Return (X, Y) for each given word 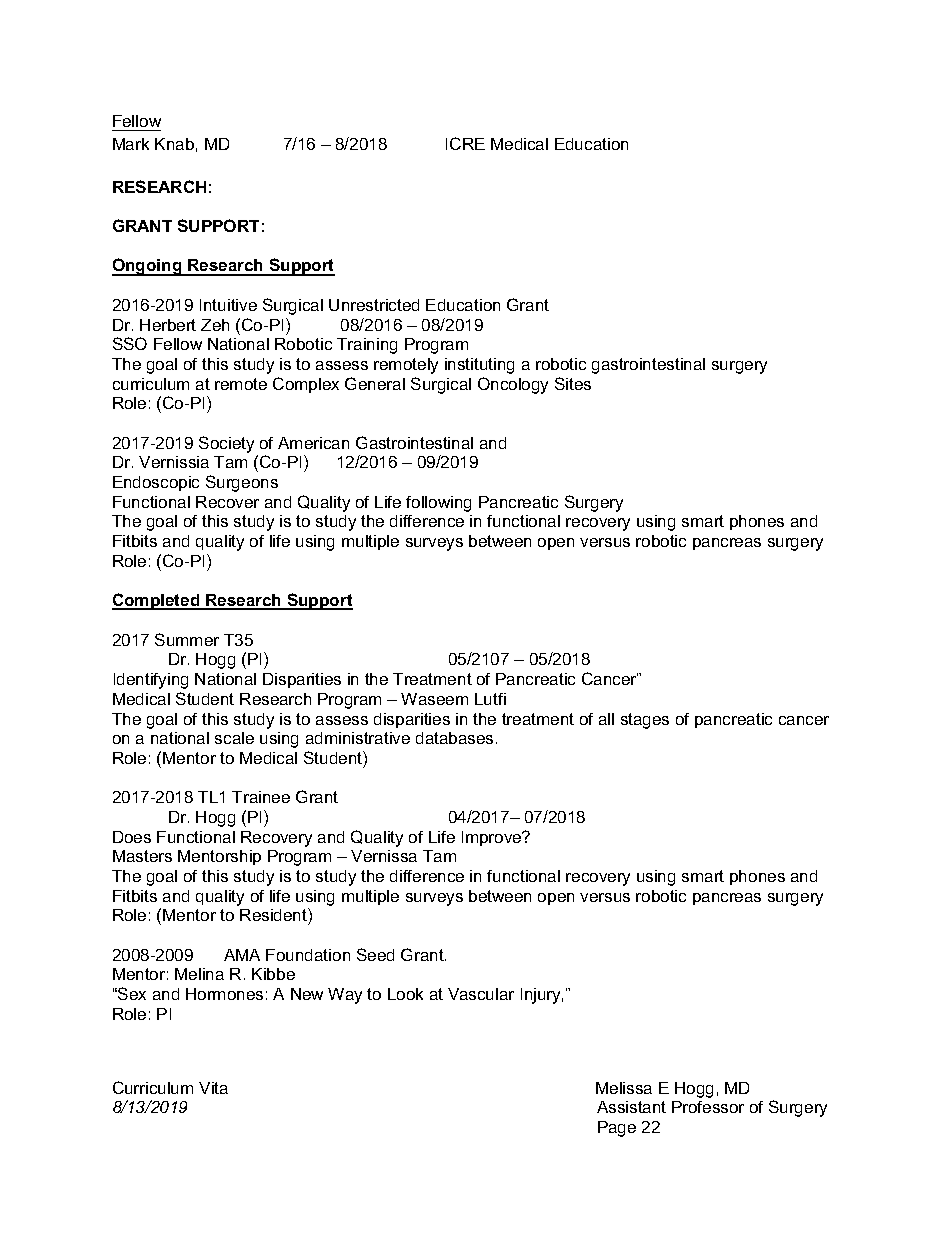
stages (645, 721)
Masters (142, 856)
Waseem (434, 699)
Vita (213, 1088)
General (375, 383)
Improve (493, 838)
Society (226, 444)
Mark (131, 144)
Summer (187, 639)
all (606, 719)
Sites (573, 383)
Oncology (513, 385)
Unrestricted (374, 305)
